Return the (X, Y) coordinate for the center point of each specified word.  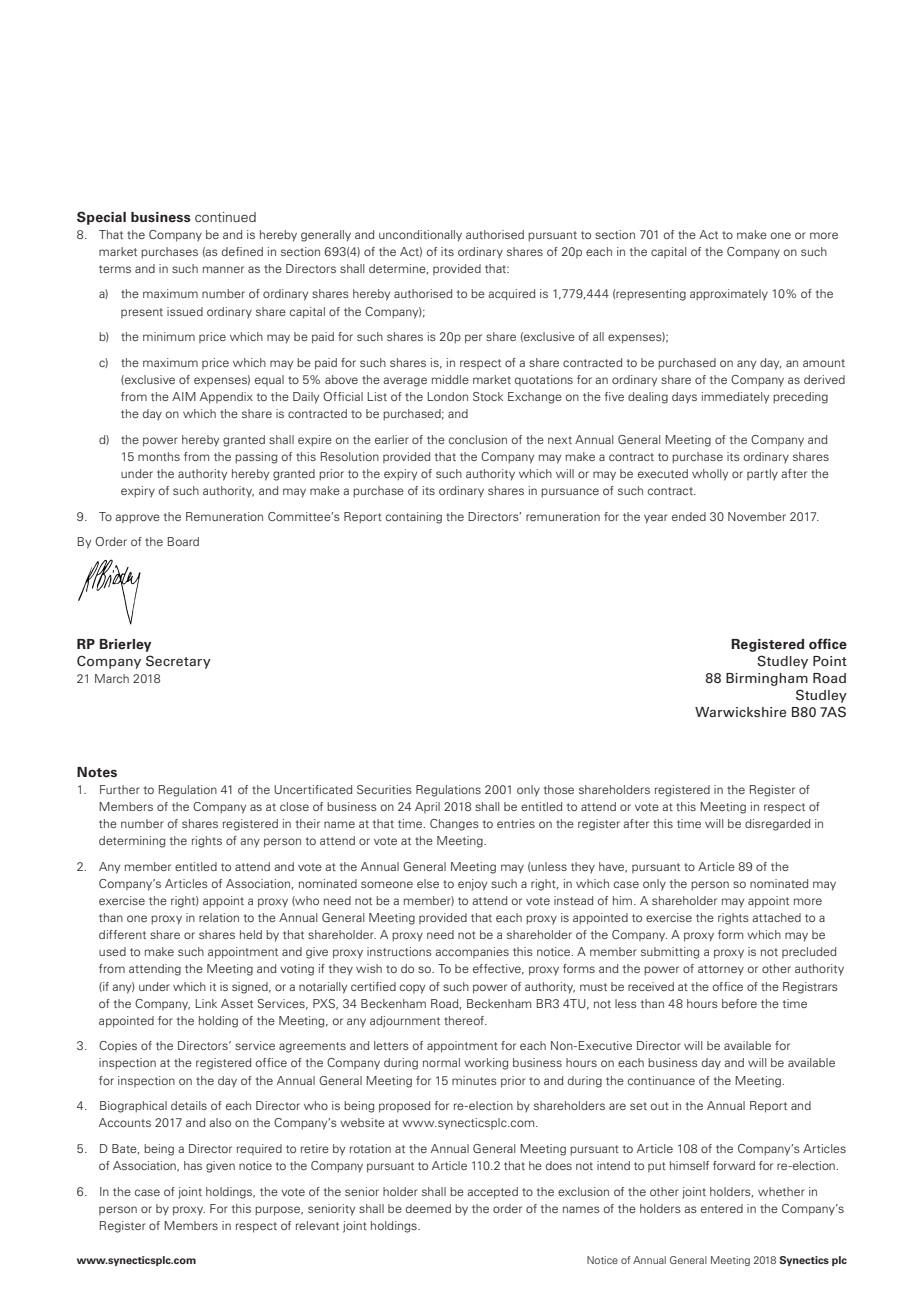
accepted (492, 1193)
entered (722, 1208)
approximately (729, 295)
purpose (279, 1211)
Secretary (178, 662)
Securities (384, 789)
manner (223, 269)
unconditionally (420, 236)
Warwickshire (740, 712)
